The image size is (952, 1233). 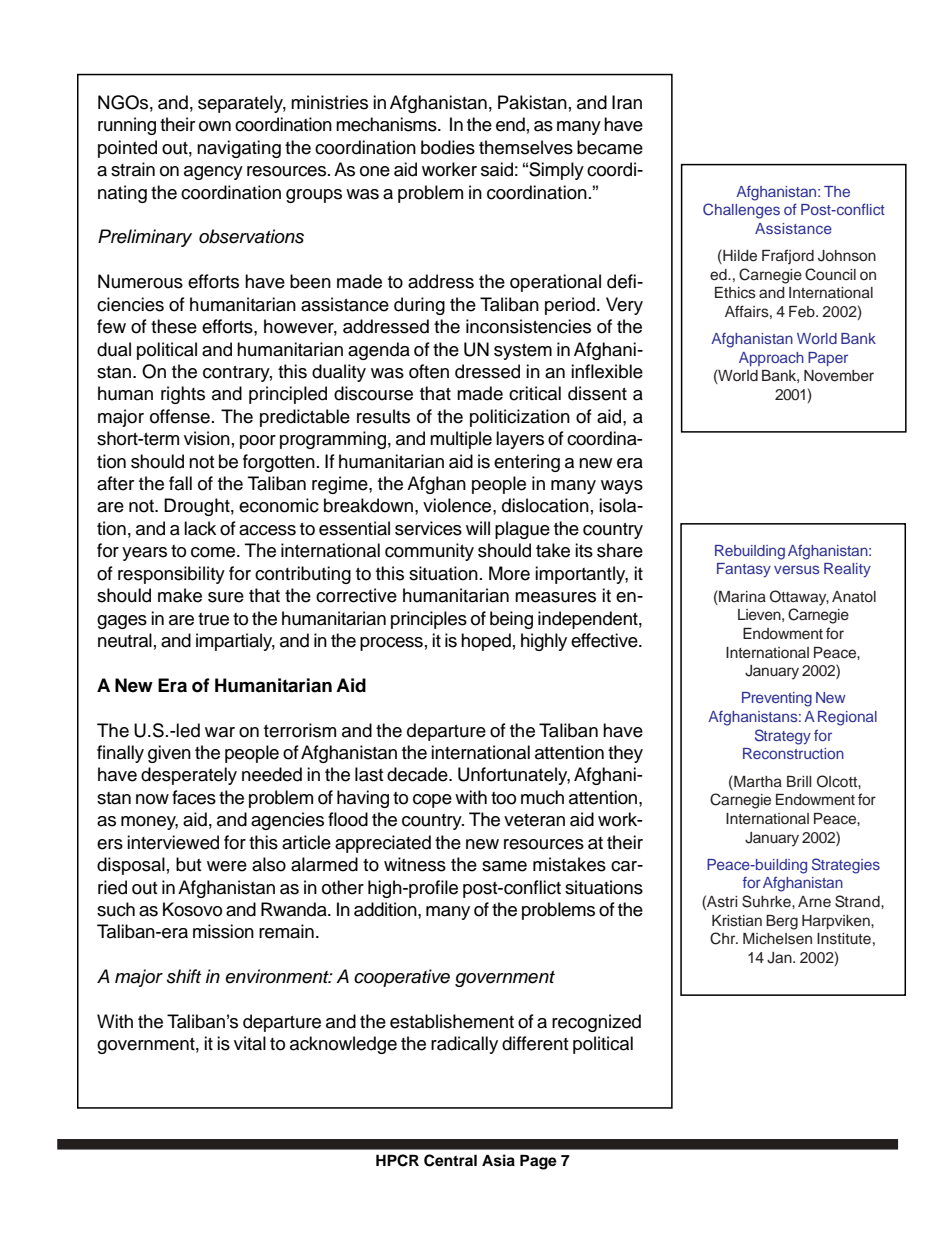 What do you see at coordinates (180, 483) in the page?
I see `fall` at bounding box center [180, 483].
